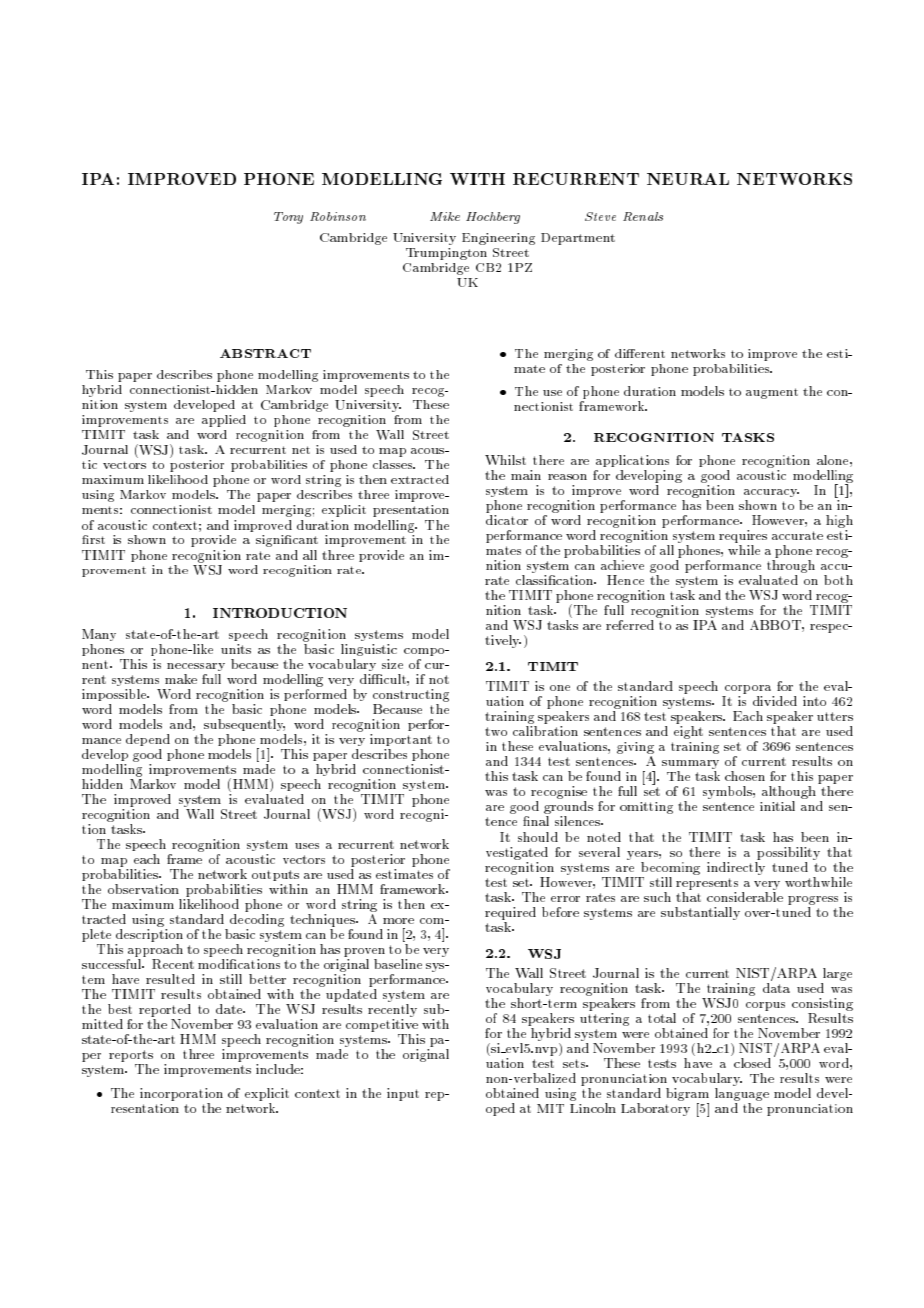  Describe the element at coordinates (688, 179) in the screenshot. I see `NEURAL` at that location.
